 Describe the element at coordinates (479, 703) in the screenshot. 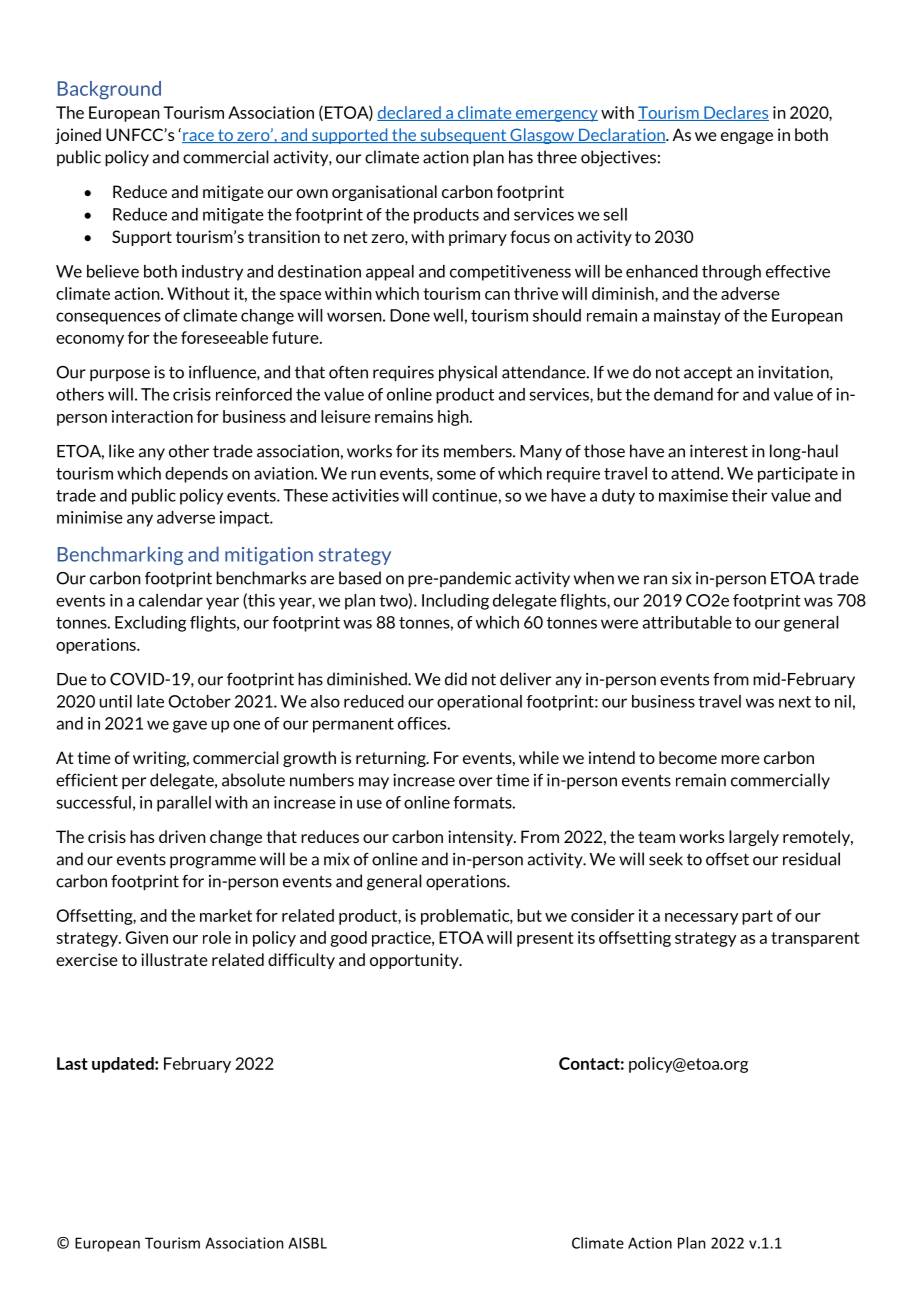

I see `operational` at that location.
